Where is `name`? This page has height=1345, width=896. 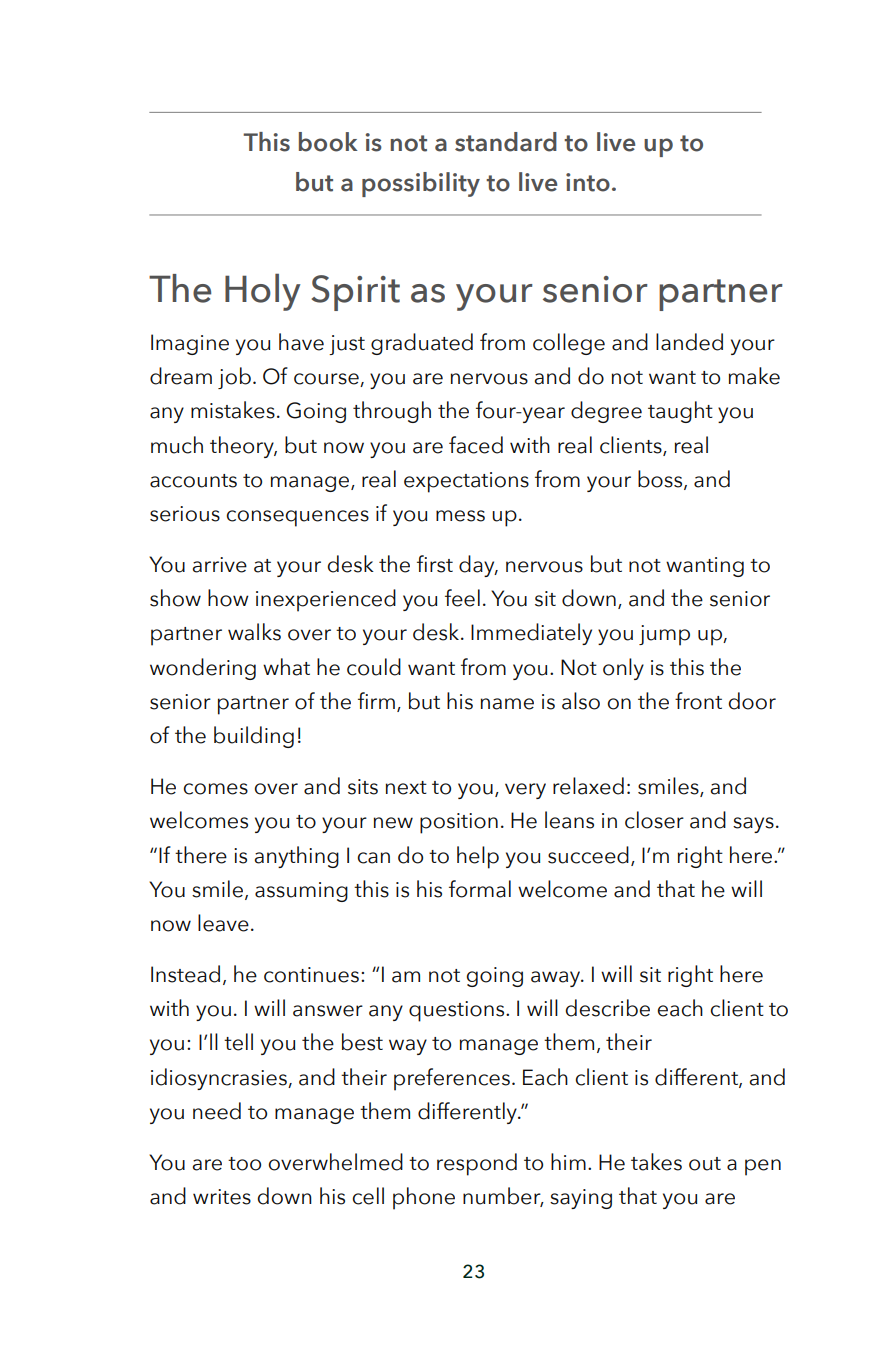
name is located at coordinates (507, 704).
